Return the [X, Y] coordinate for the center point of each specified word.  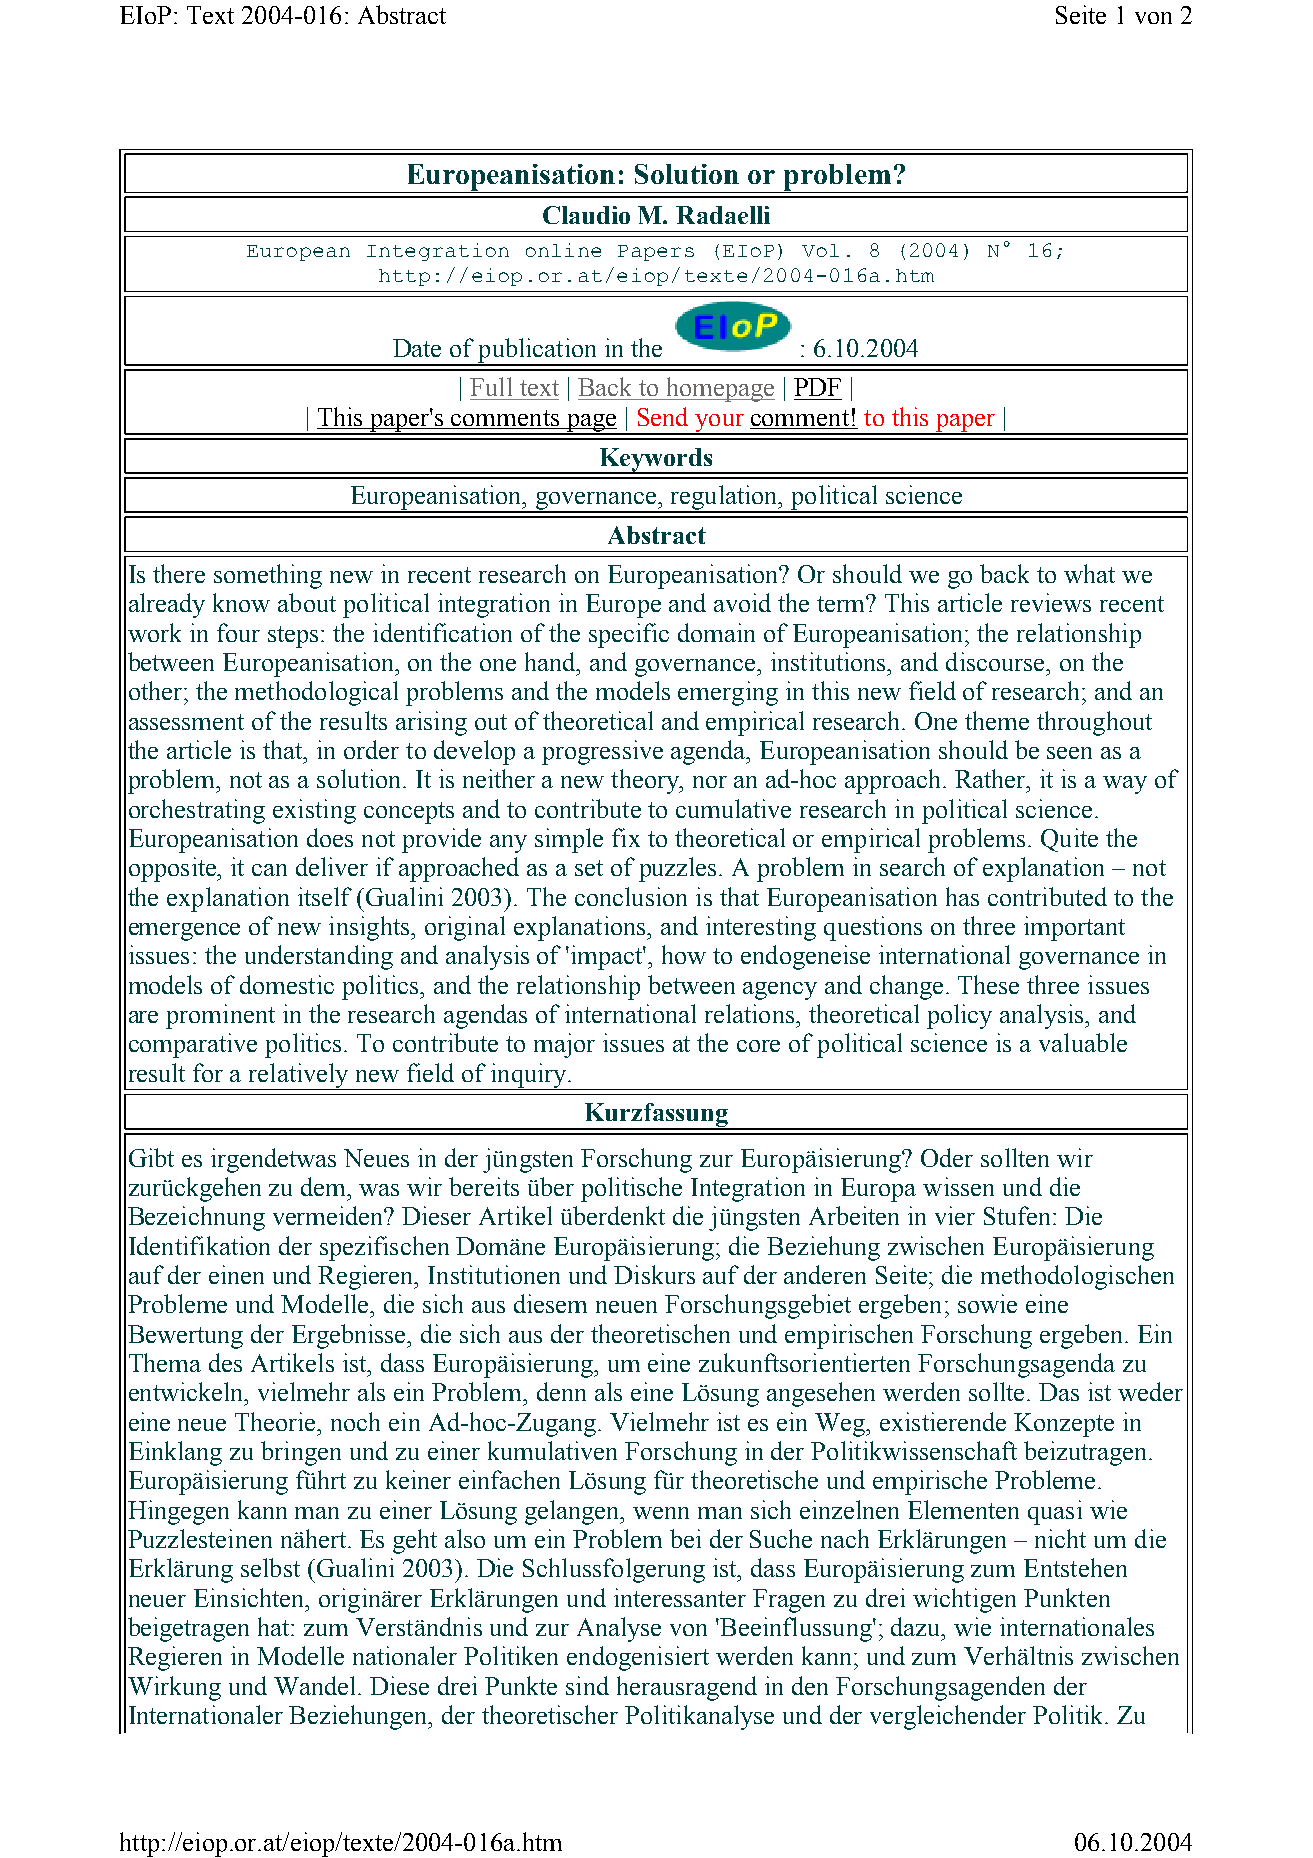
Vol [820, 250]
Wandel [316, 1685]
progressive [602, 752]
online [563, 250]
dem [325, 1186]
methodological [316, 693]
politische [631, 1189]
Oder [947, 1157]
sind [587, 1685]
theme [997, 720]
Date [417, 348]
